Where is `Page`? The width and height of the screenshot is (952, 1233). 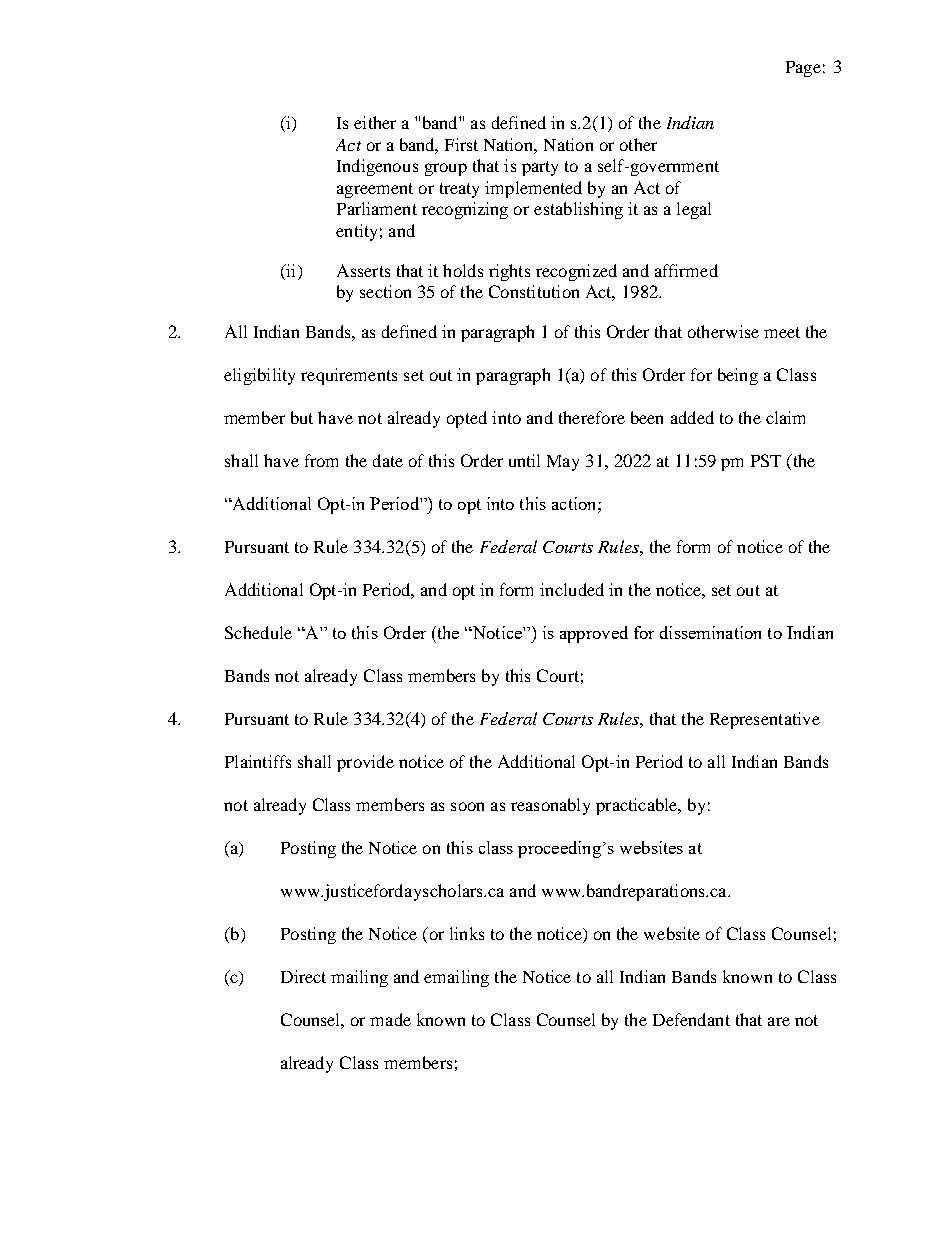
Page is located at coordinates (803, 69).
